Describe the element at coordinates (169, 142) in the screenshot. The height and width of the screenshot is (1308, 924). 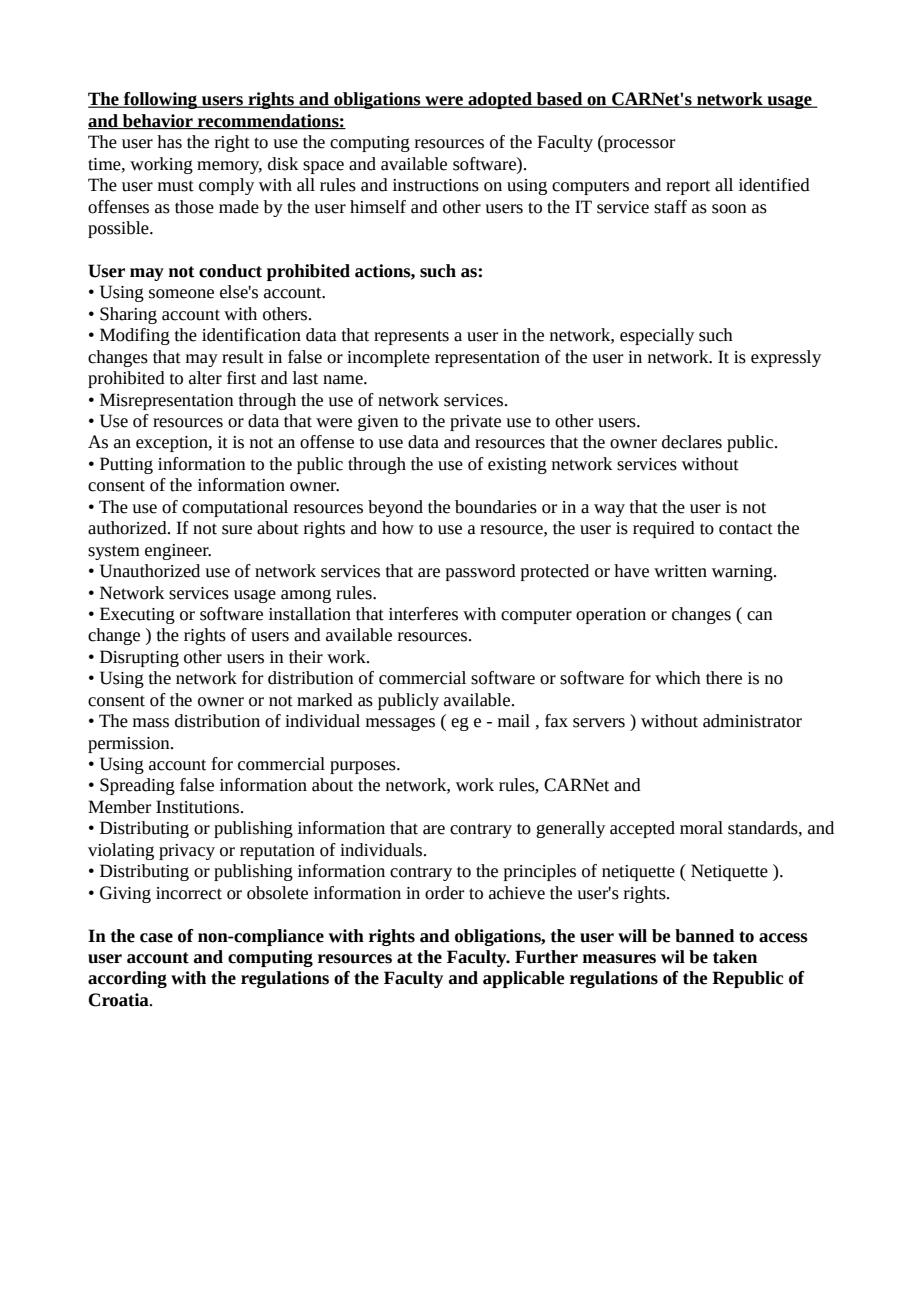
I see `has` at that location.
